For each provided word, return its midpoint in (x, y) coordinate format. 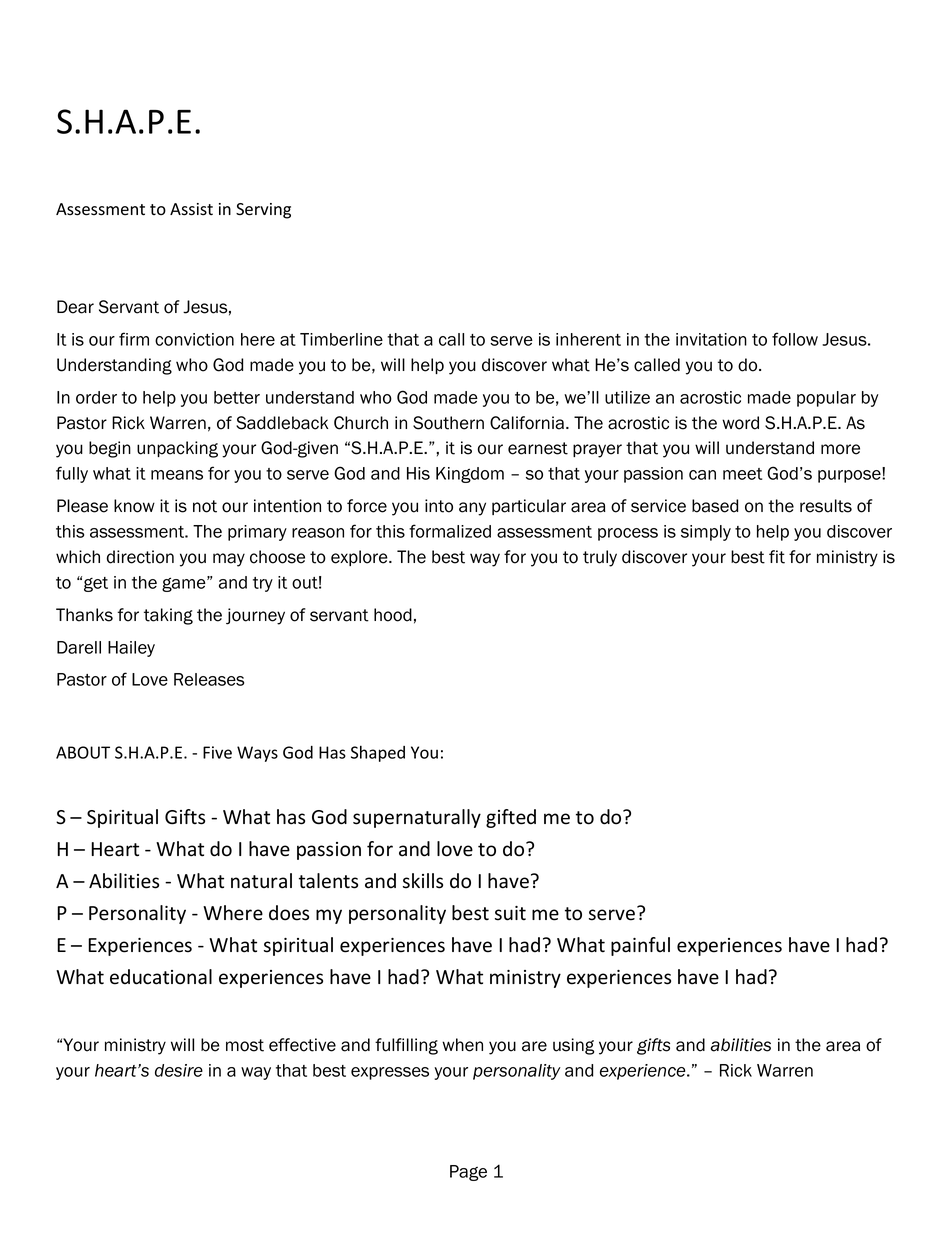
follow (795, 339)
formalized (450, 531)
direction (140, 557)
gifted (511, 818)
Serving (263, 211)
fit (777, 557)
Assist (191, 209)
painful (640, 946)
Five (217, 752)
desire (179, 1070)
